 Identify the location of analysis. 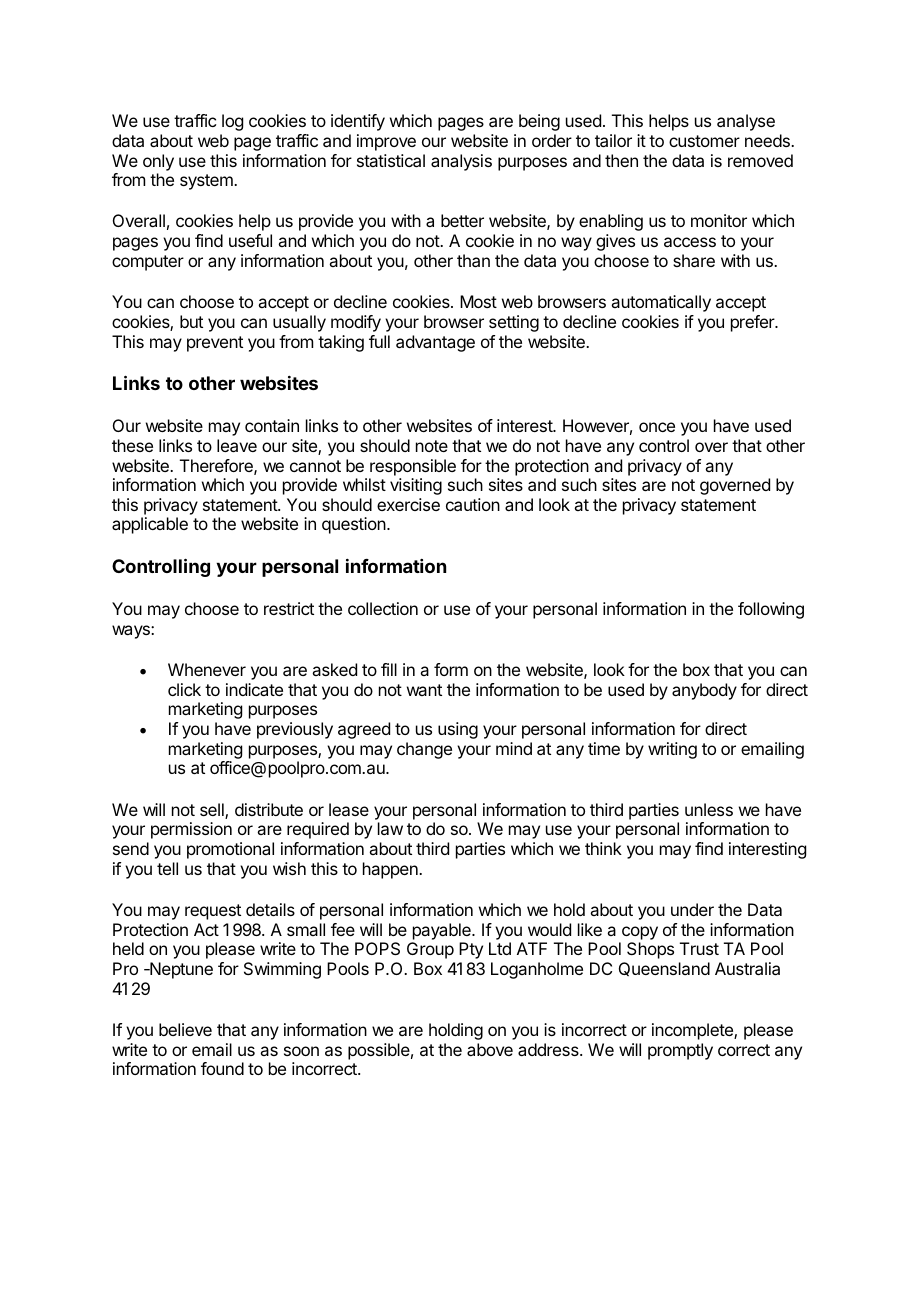
(461, 162).
